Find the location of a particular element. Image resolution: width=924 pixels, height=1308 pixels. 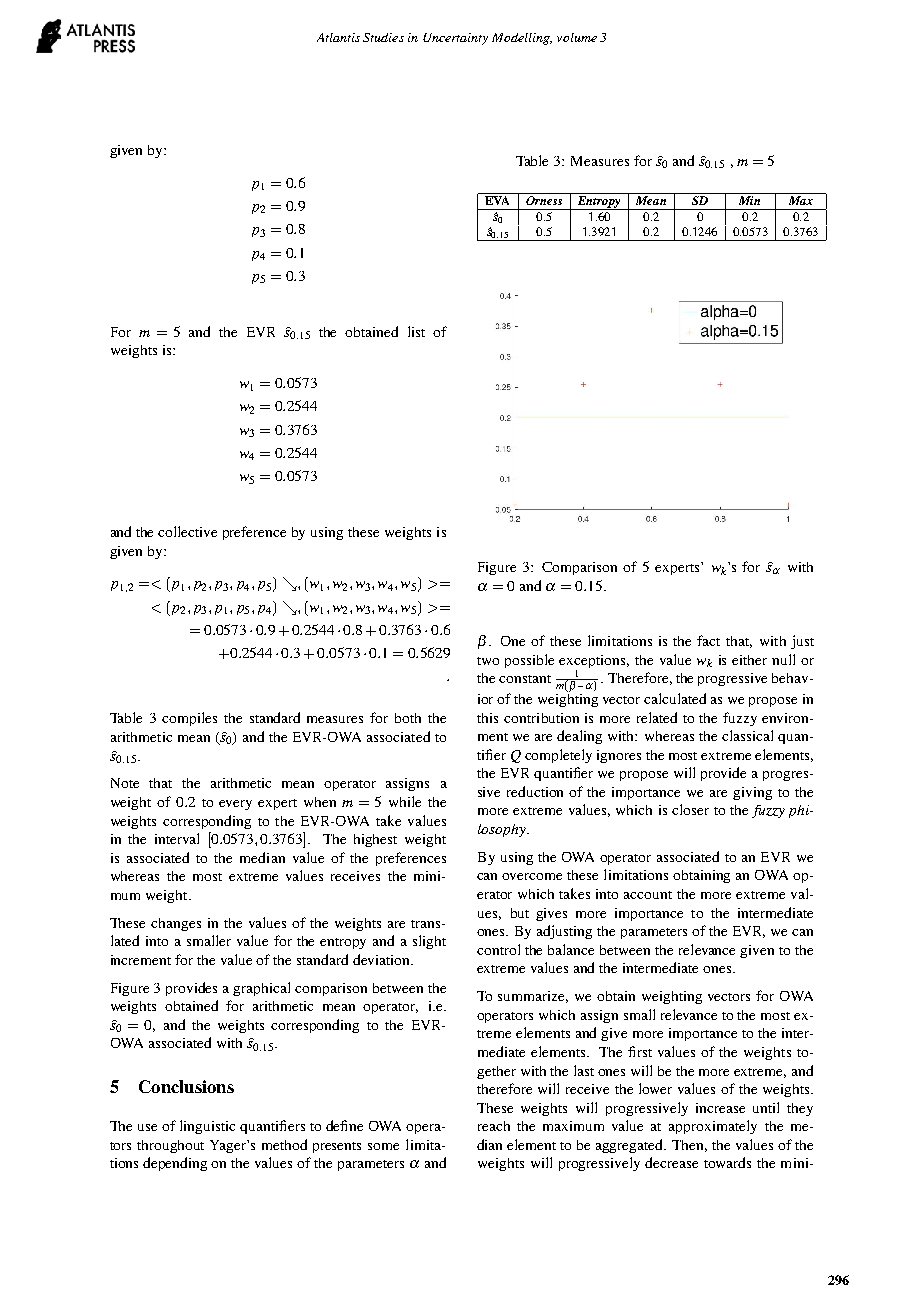

collective is located at coordinates (187, 531).
